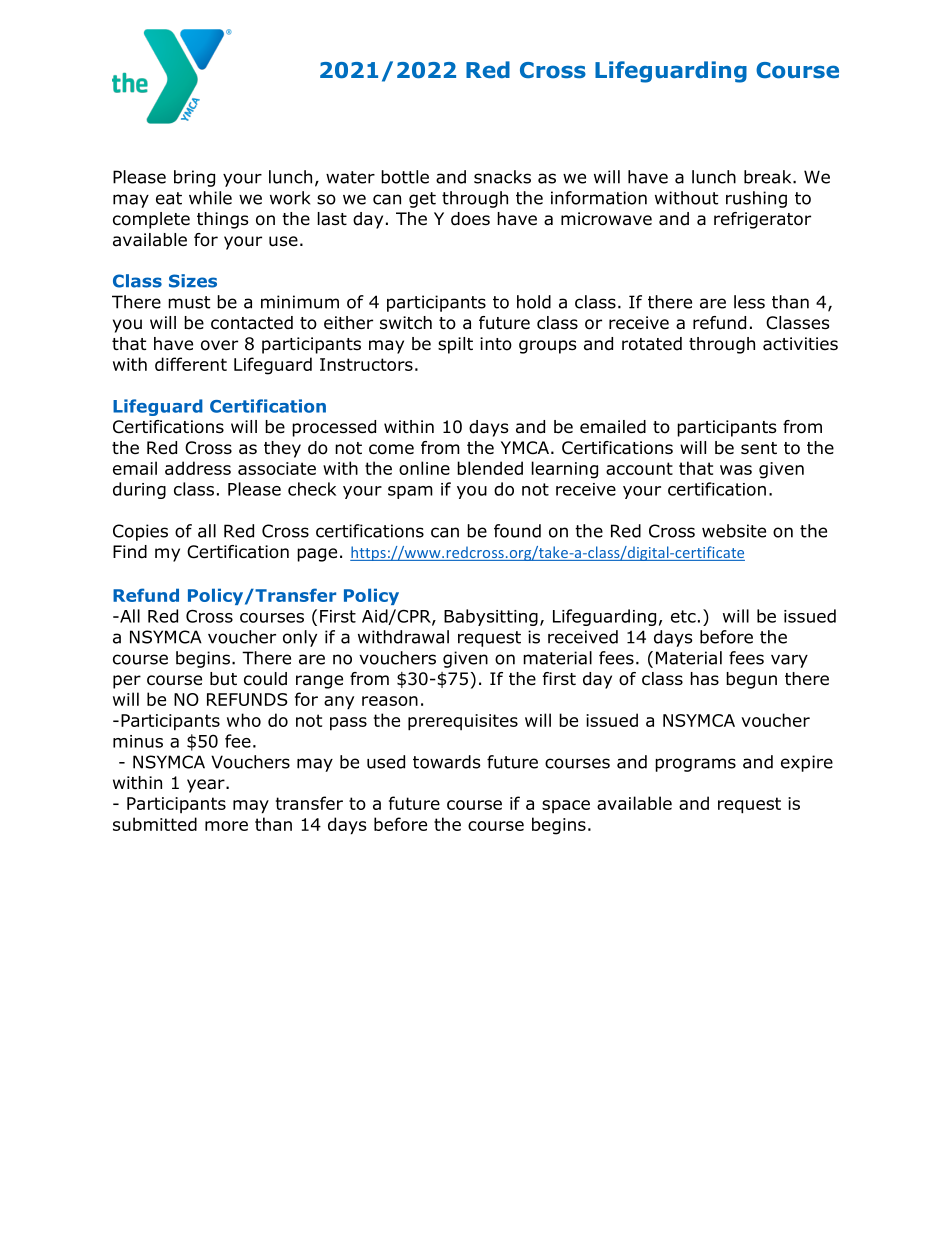  What do you see at coordinates (447, 762) in the page?
I see `towards` at bounding box center [447, 762].
